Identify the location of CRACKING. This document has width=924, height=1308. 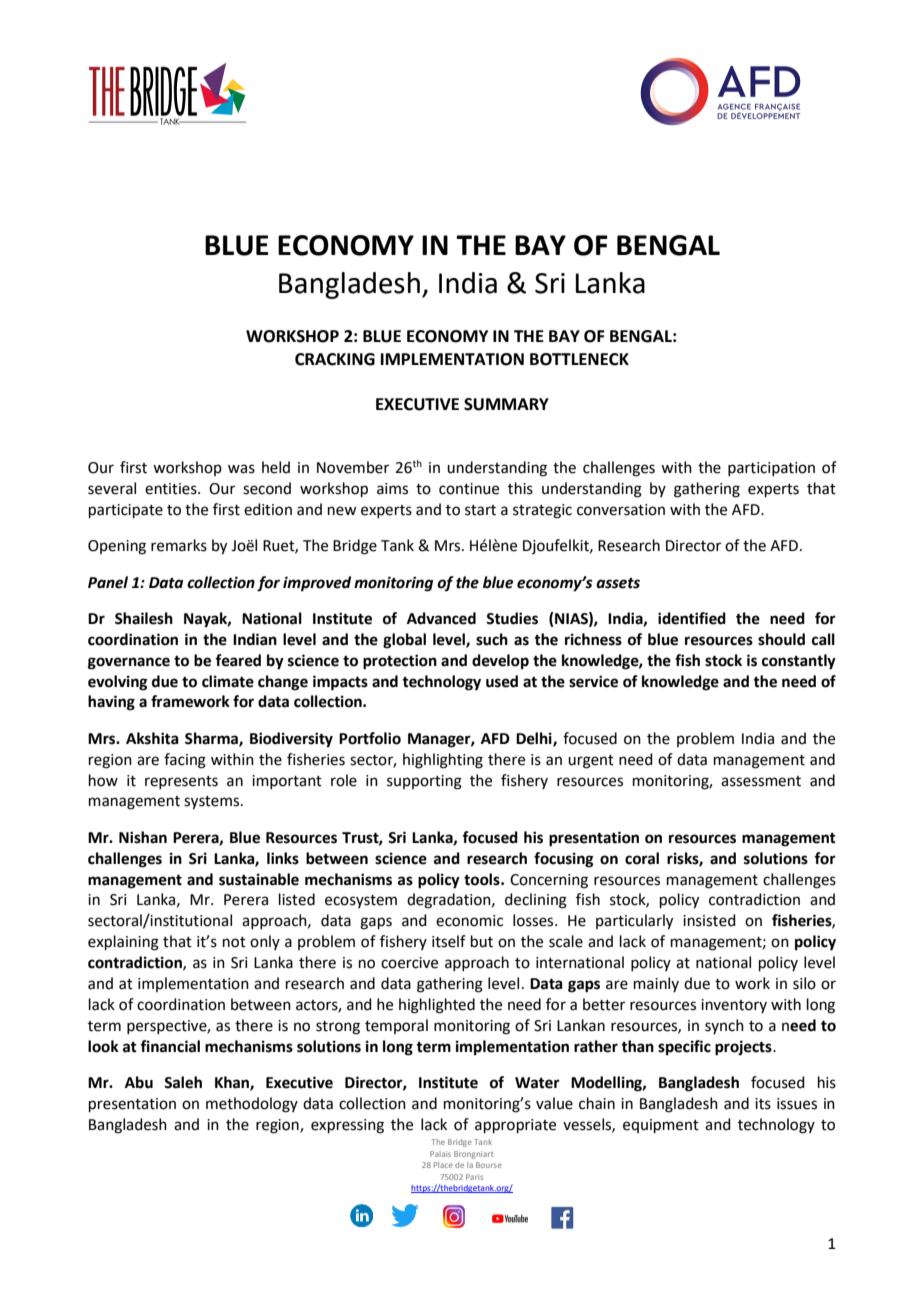
(335, 359).
